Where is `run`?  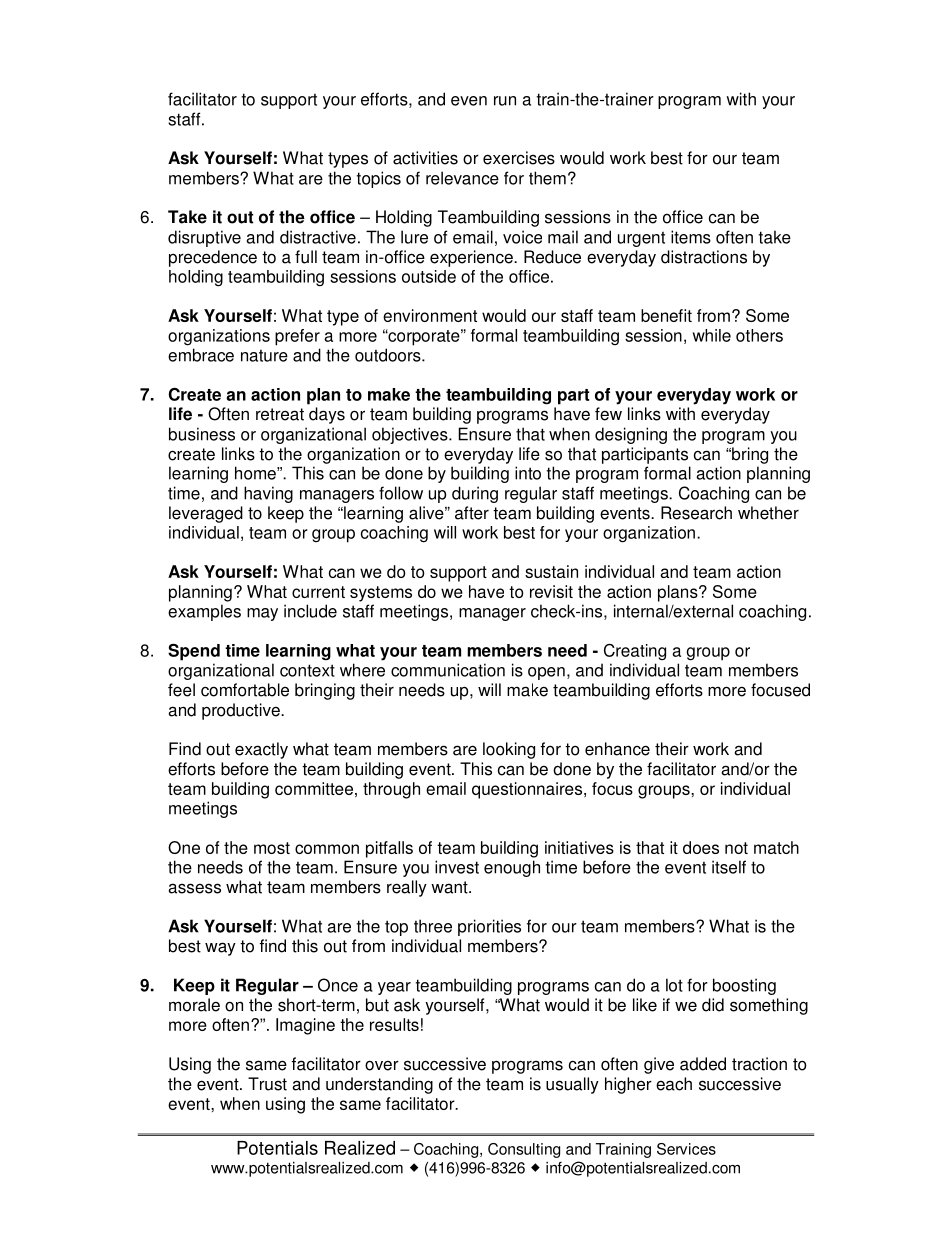
run is located at coordinates (505, 101).
